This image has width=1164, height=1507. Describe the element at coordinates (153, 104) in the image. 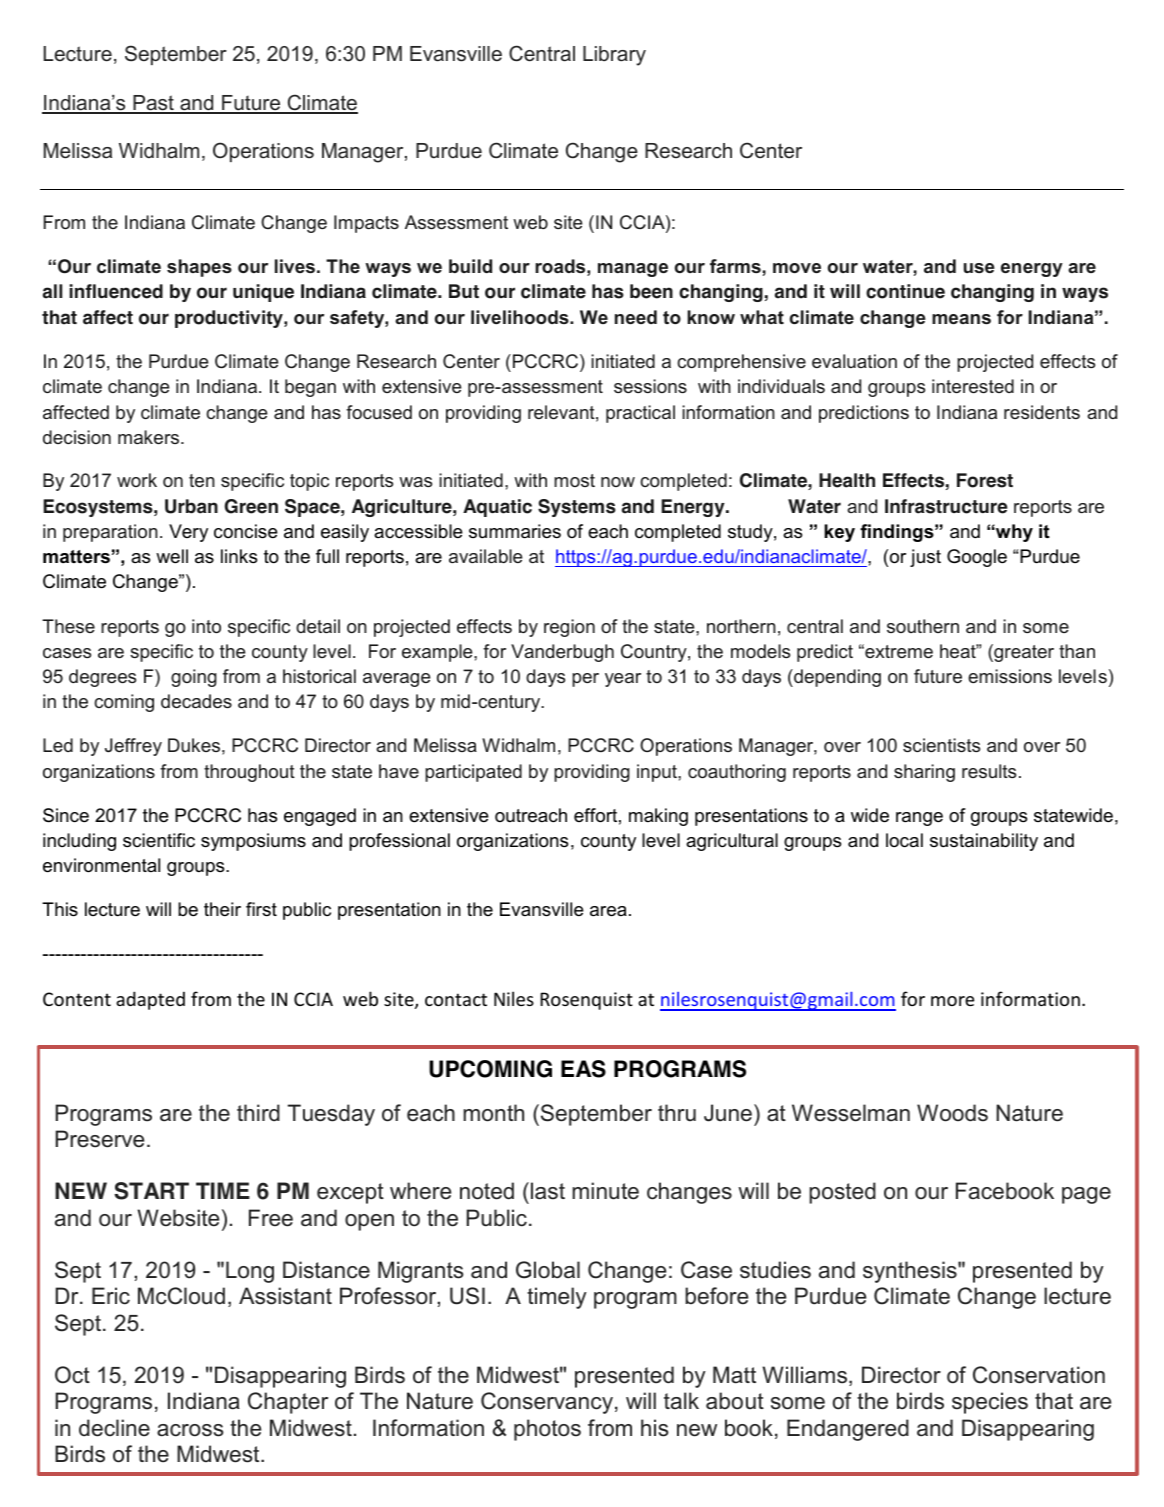

I see `Past` at that location.
